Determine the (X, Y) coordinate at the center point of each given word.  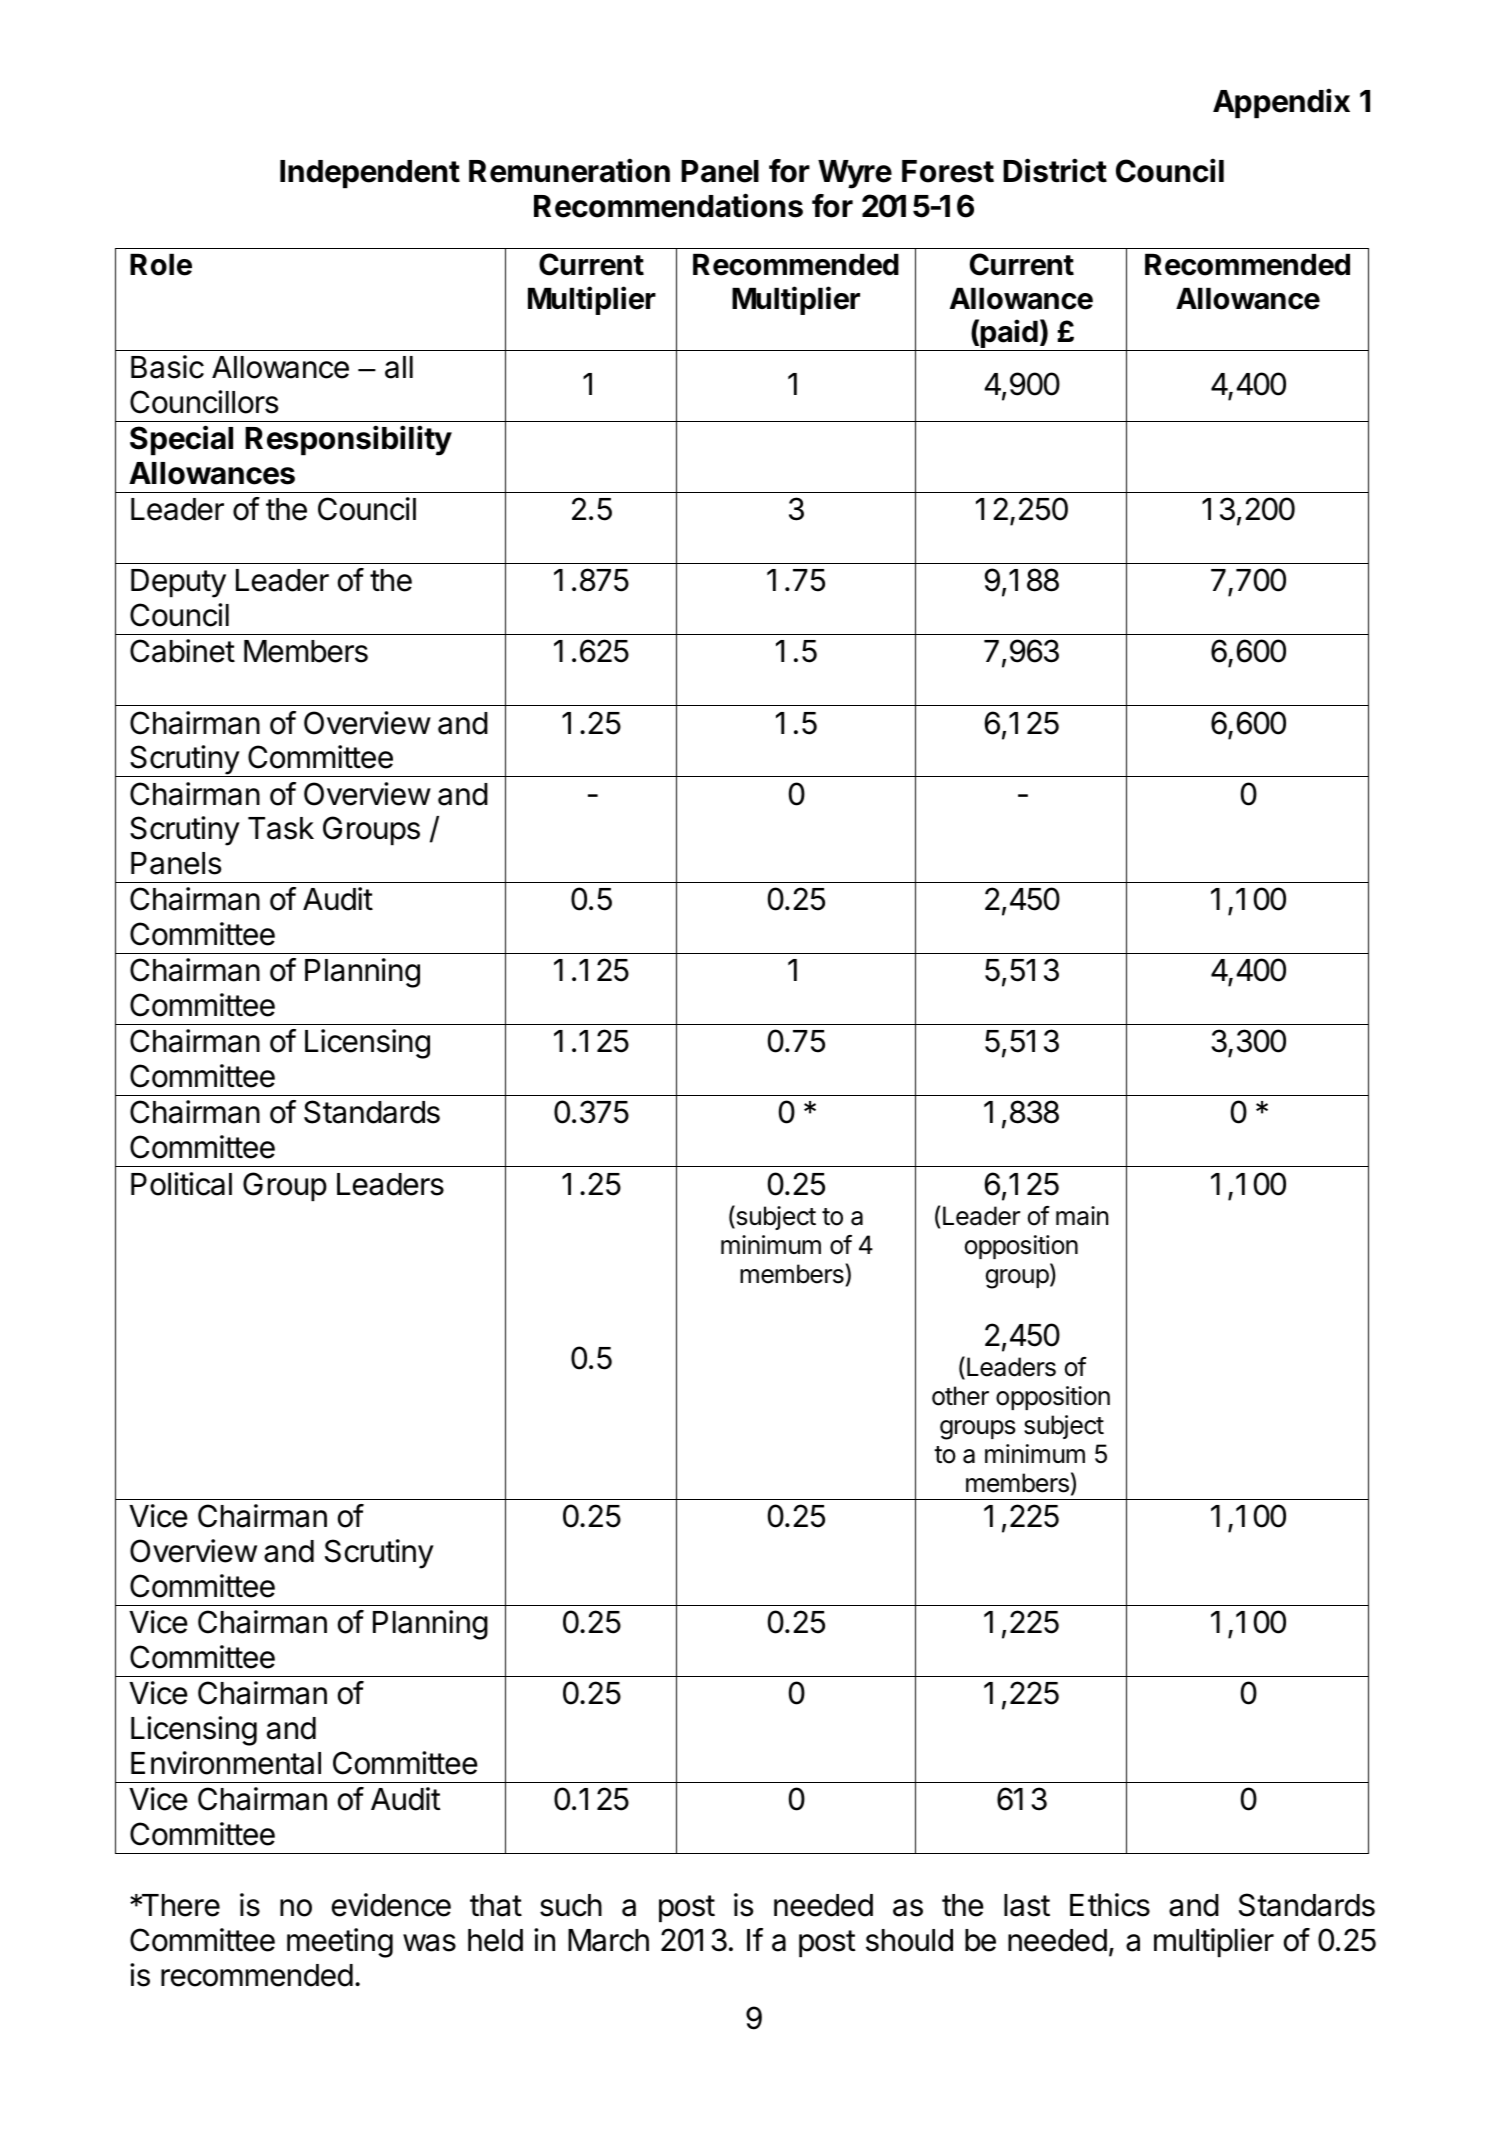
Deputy (178, 583)
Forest (948, 171)
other (960, 1396)
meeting (340, 1943)
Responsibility (348, 440)
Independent (370, 174)
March (608, 1940)
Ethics (1110, 1905)
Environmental (226, 1763)
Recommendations (668, 205)
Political (181, 1184)
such (571, 1905)
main (1082, 1216)
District (1055, 170)
